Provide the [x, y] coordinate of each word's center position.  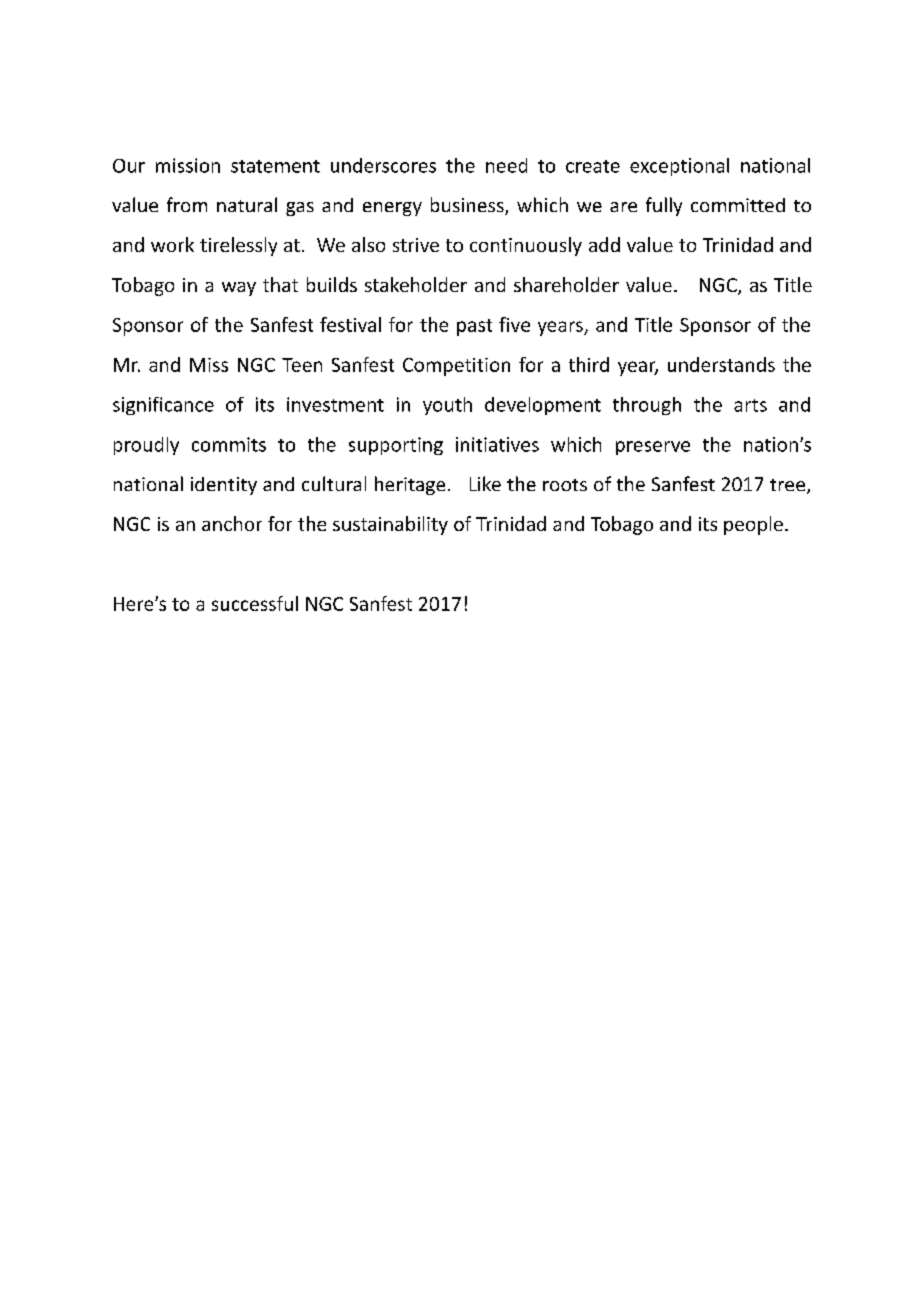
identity [224, 486]
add [604, 244]
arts [750, 405]
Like [485, 483]
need [506, 165]
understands [721, 364]
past [474, 327]
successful [255, 603]
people [753, 525]
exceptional [679, 167]
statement [275, 166]
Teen [302, 365]
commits [229, 444]
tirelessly [238, 246]
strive [416, 245]
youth [447, 406]
